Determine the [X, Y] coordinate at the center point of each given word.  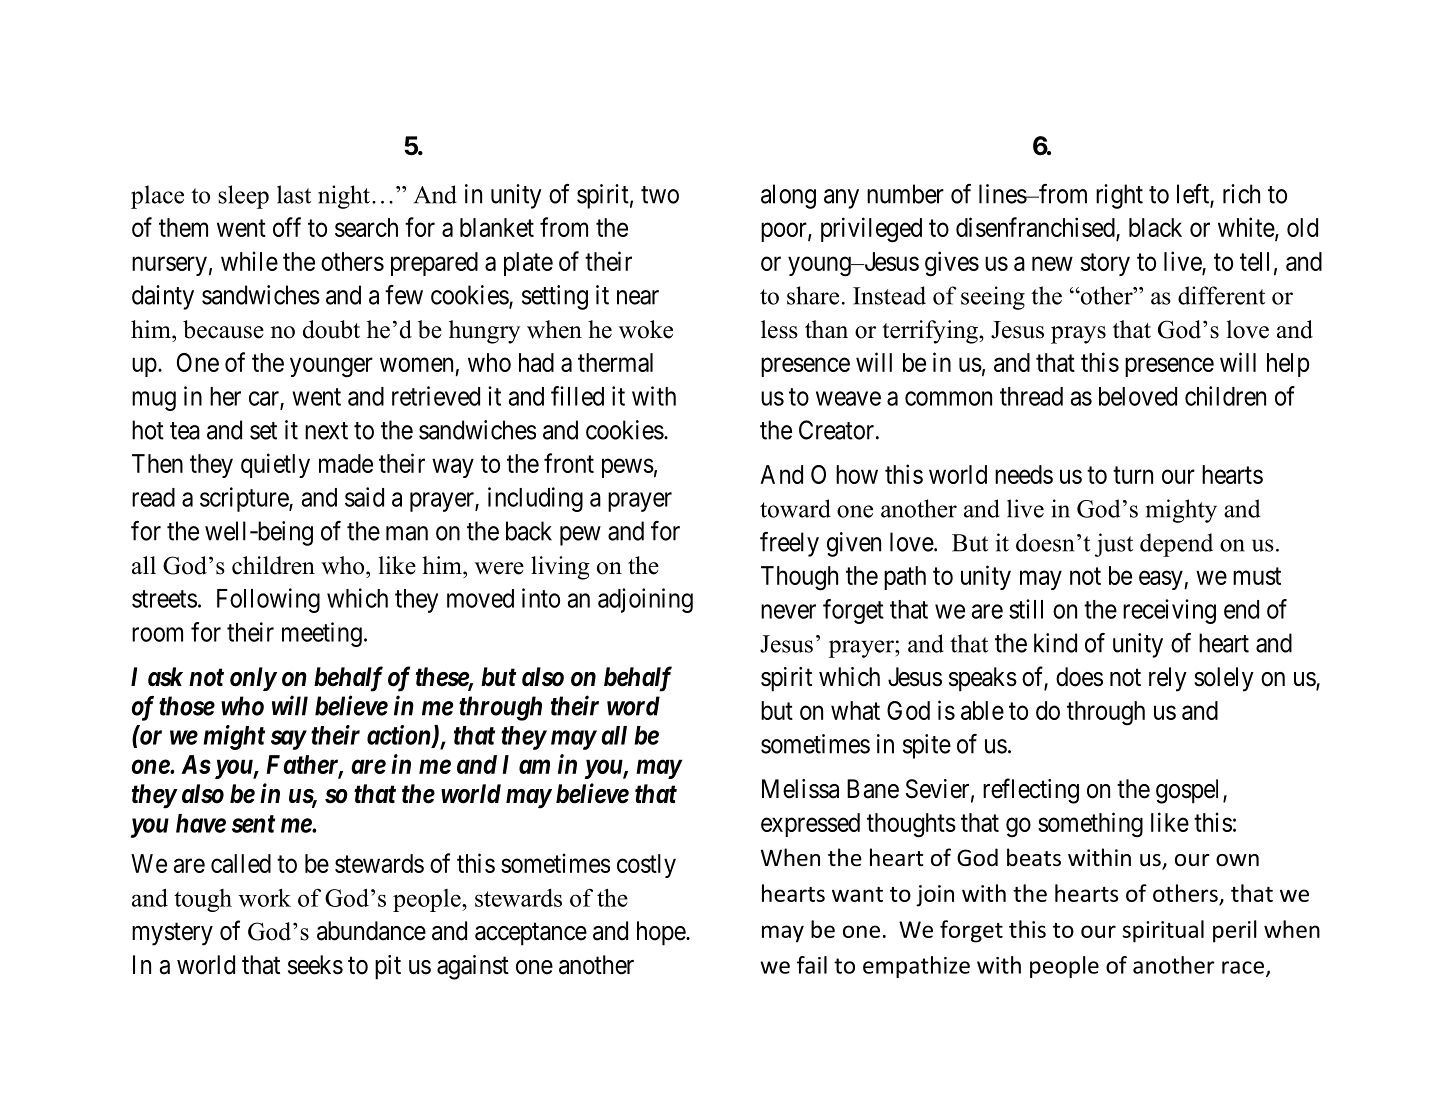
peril [1235, 931]
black [1155, 227]
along [788, 196]
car [265, 399]
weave [848, 398]
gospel [1187, 791]
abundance [371, 931]
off [287, 227]
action [400, 736]
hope [662, 933]
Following [268, 600]
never [788, 611]
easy [1162, 580]
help [1288, 365]
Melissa [800, 789]
